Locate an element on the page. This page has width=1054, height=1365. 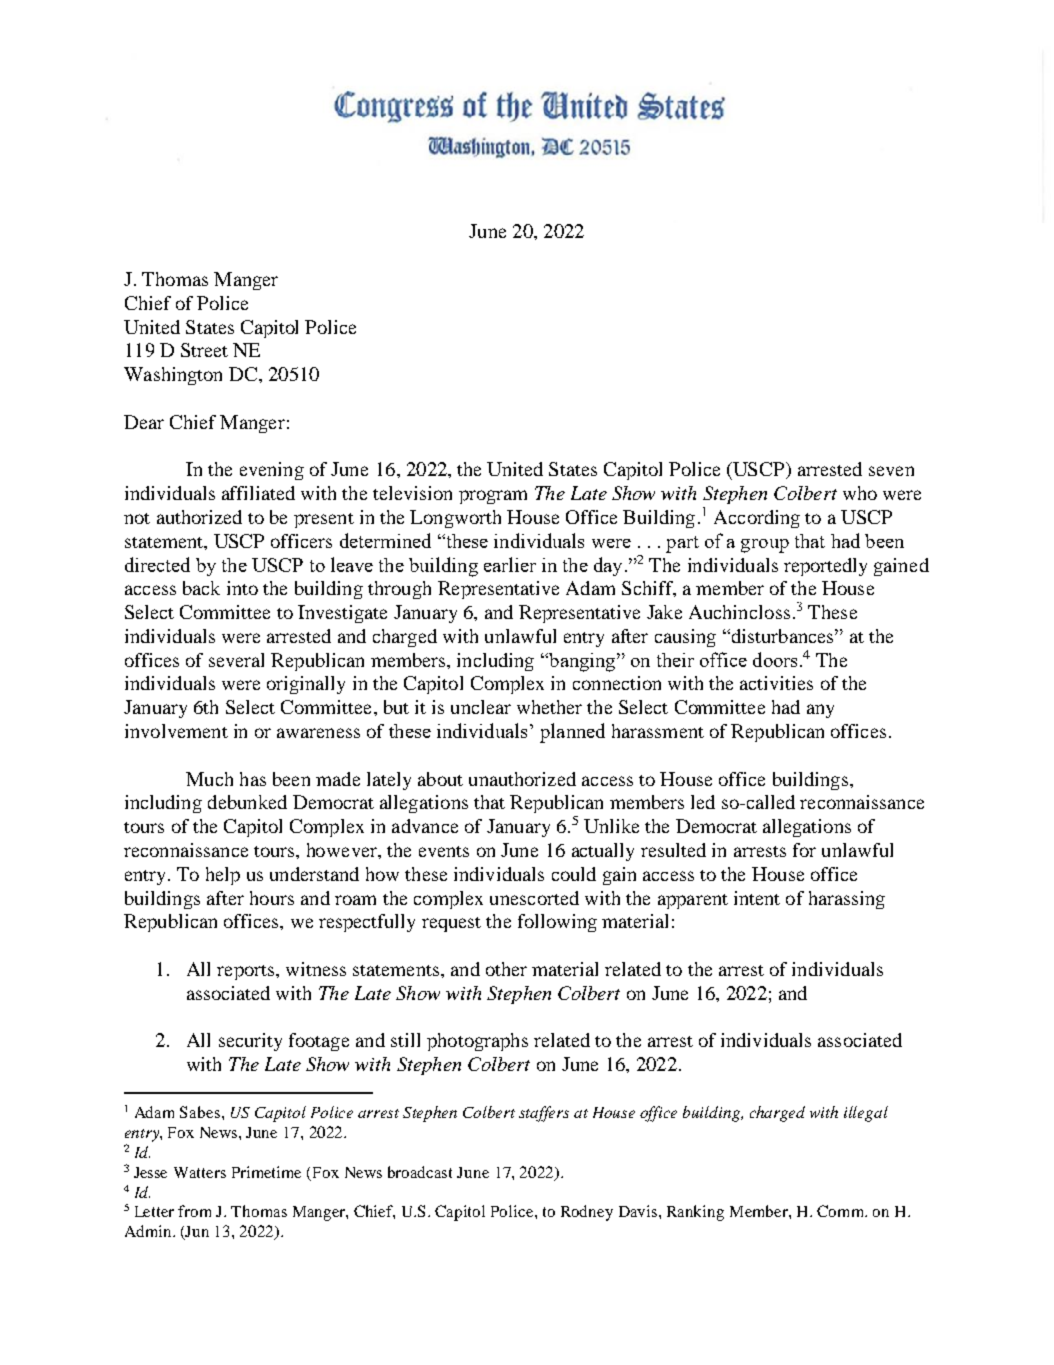
help is located at coordinates (223, 876).
